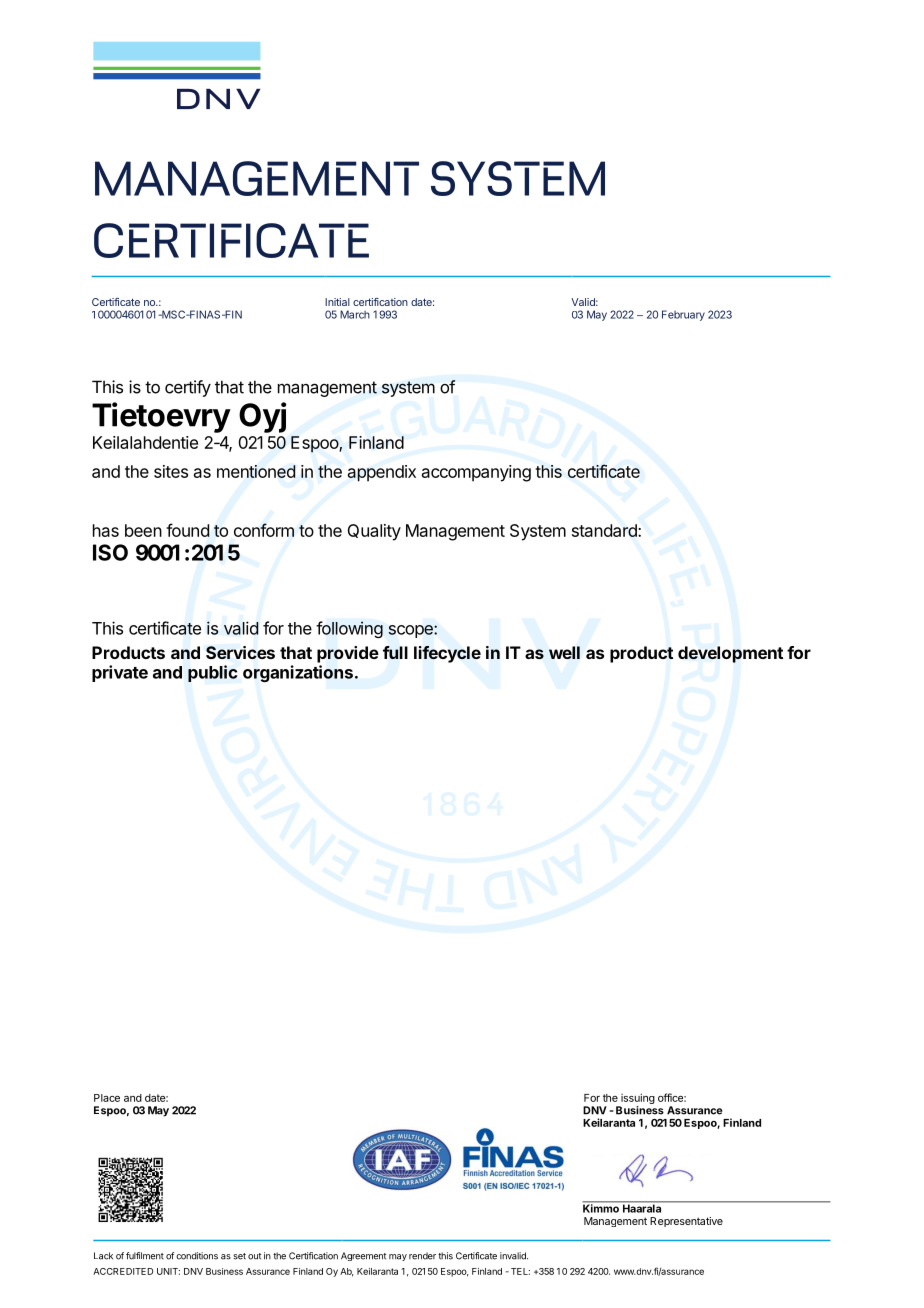 Image resolution: width=924 pixels, height=1308 pixels. I want to click on render, so click(422, 1256).
